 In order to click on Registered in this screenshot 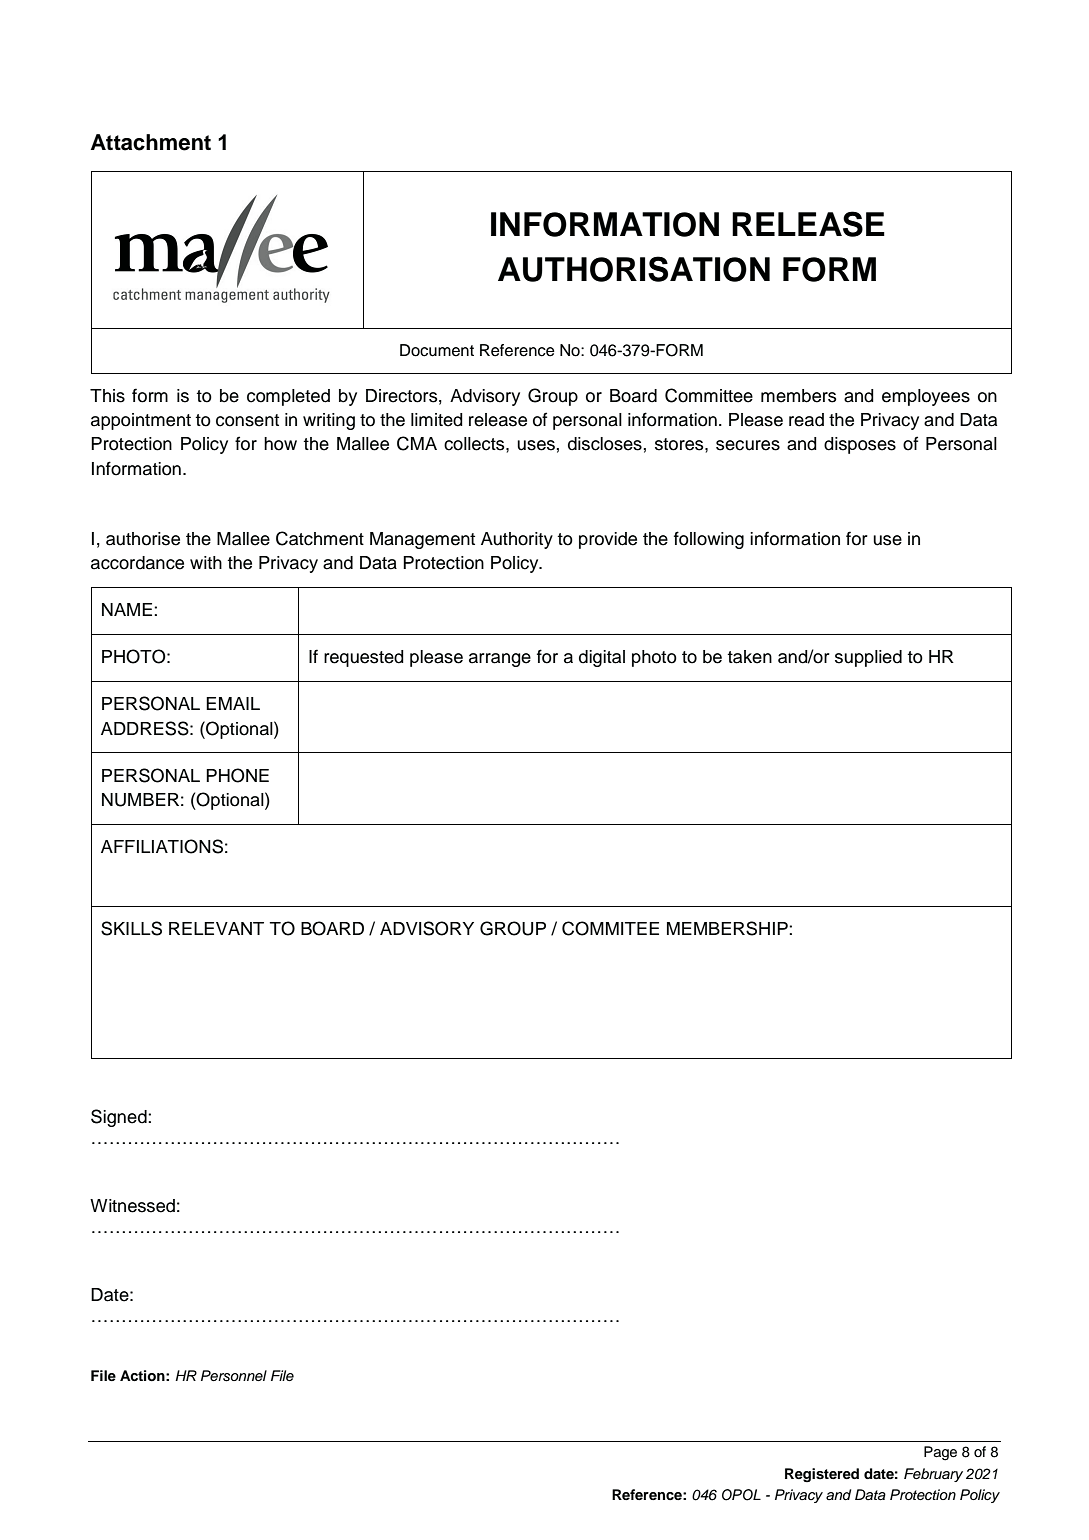, I will do `click(822, 1475)`.
